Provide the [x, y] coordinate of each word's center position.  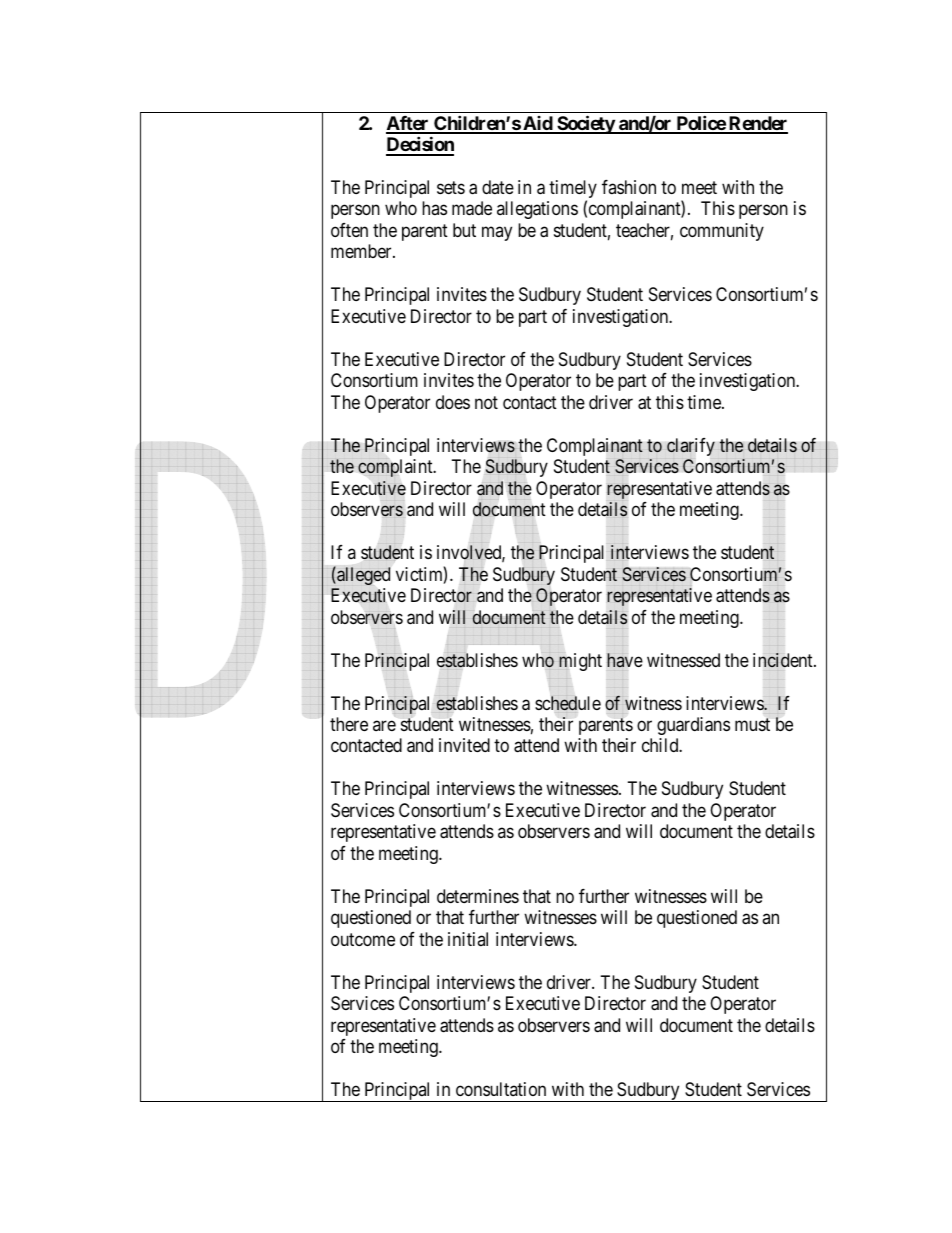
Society [585, 124]
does [453, 402]
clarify [690, 448]
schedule [568, 704]
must [752, 724]
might [579, 661]
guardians [693, 726]
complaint [396, 469]
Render [757, 124]
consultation [501, 1089]
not [486, 402]
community [722, 232]
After [408, 124]
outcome [363, 939]
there [349, 724]
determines [478, 896]
